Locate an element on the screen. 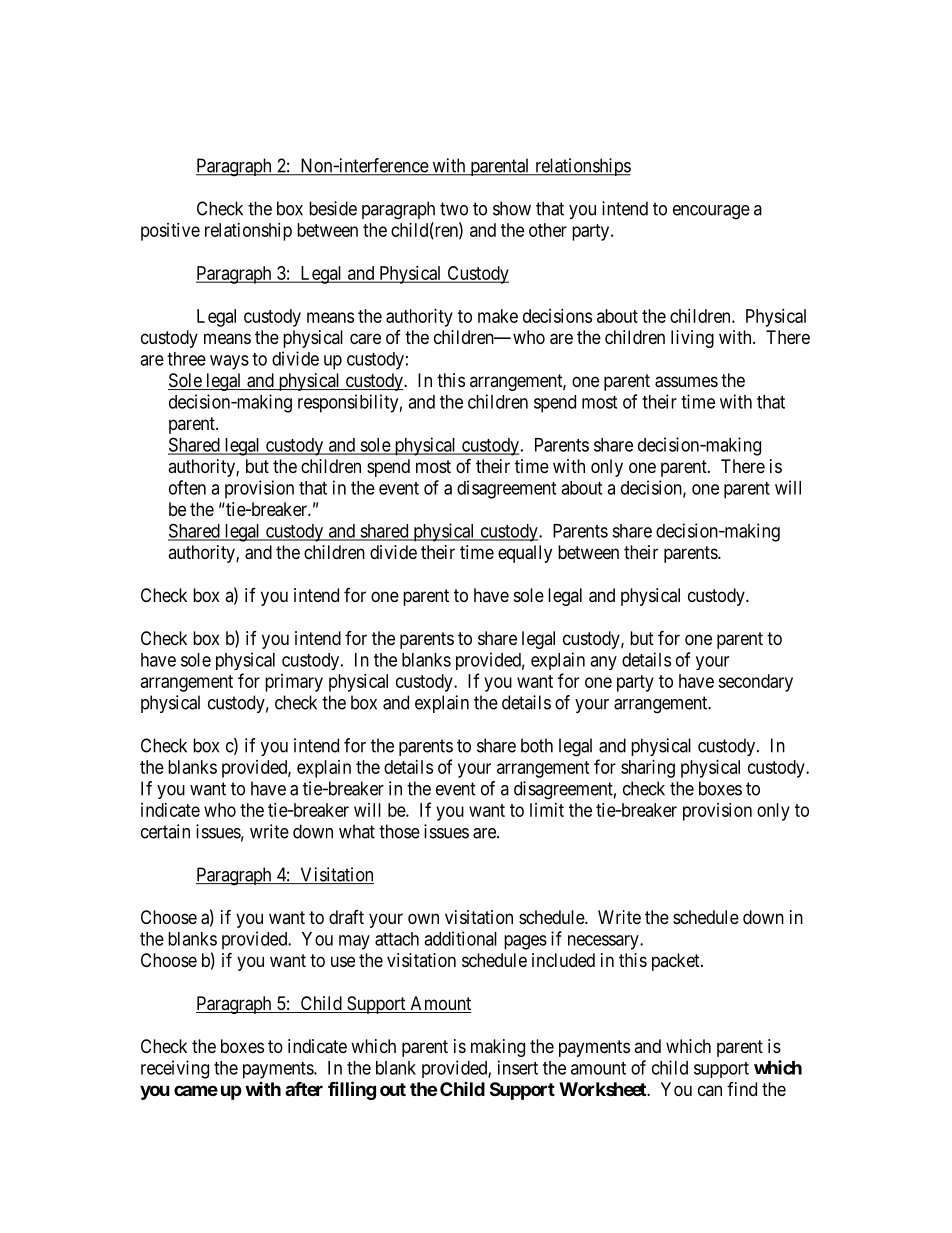 The width and height of the screenshot is (952, 1233). positive is located at coordinates (170, 232).
